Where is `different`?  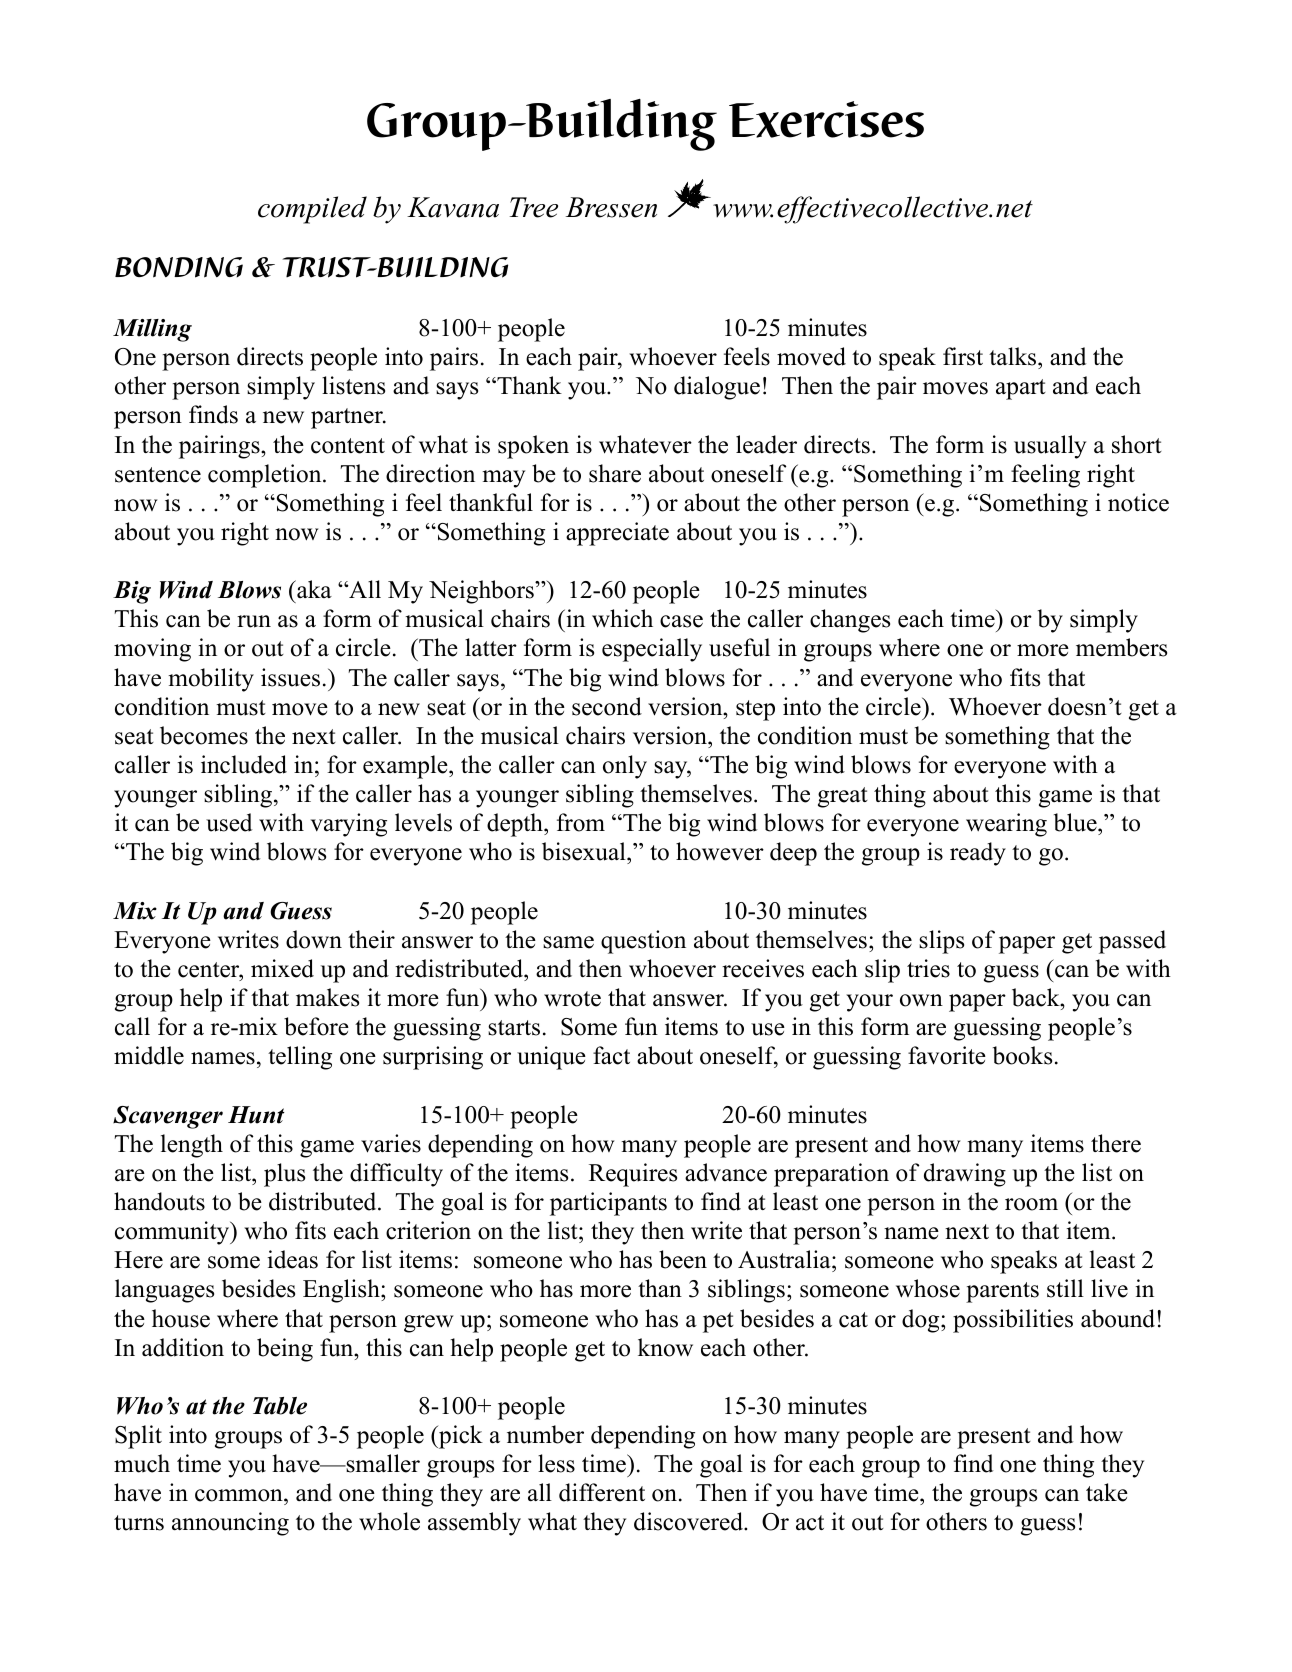
different is located at coordinates (602, 1492).
